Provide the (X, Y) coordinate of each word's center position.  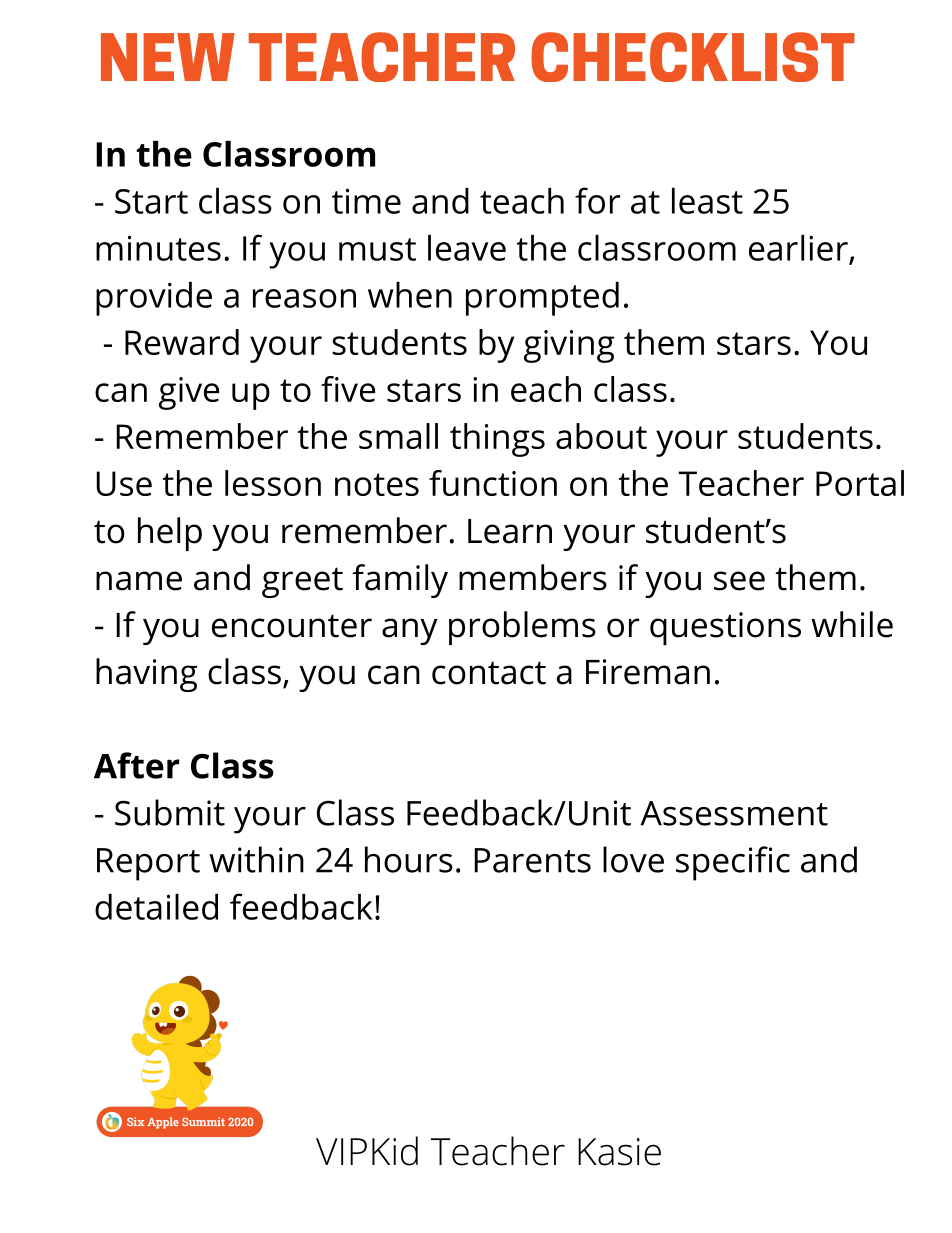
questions (725, 628)
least (707, 201)
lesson (273, 483)
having (146, 675)
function (493, 483)
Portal (860, 483)
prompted (542, 299)
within (256, 859)
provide (154, 299)
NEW (168, 57)
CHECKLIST (693, 57)
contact (489, 673)
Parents (533, 860)
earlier (798, 248)
